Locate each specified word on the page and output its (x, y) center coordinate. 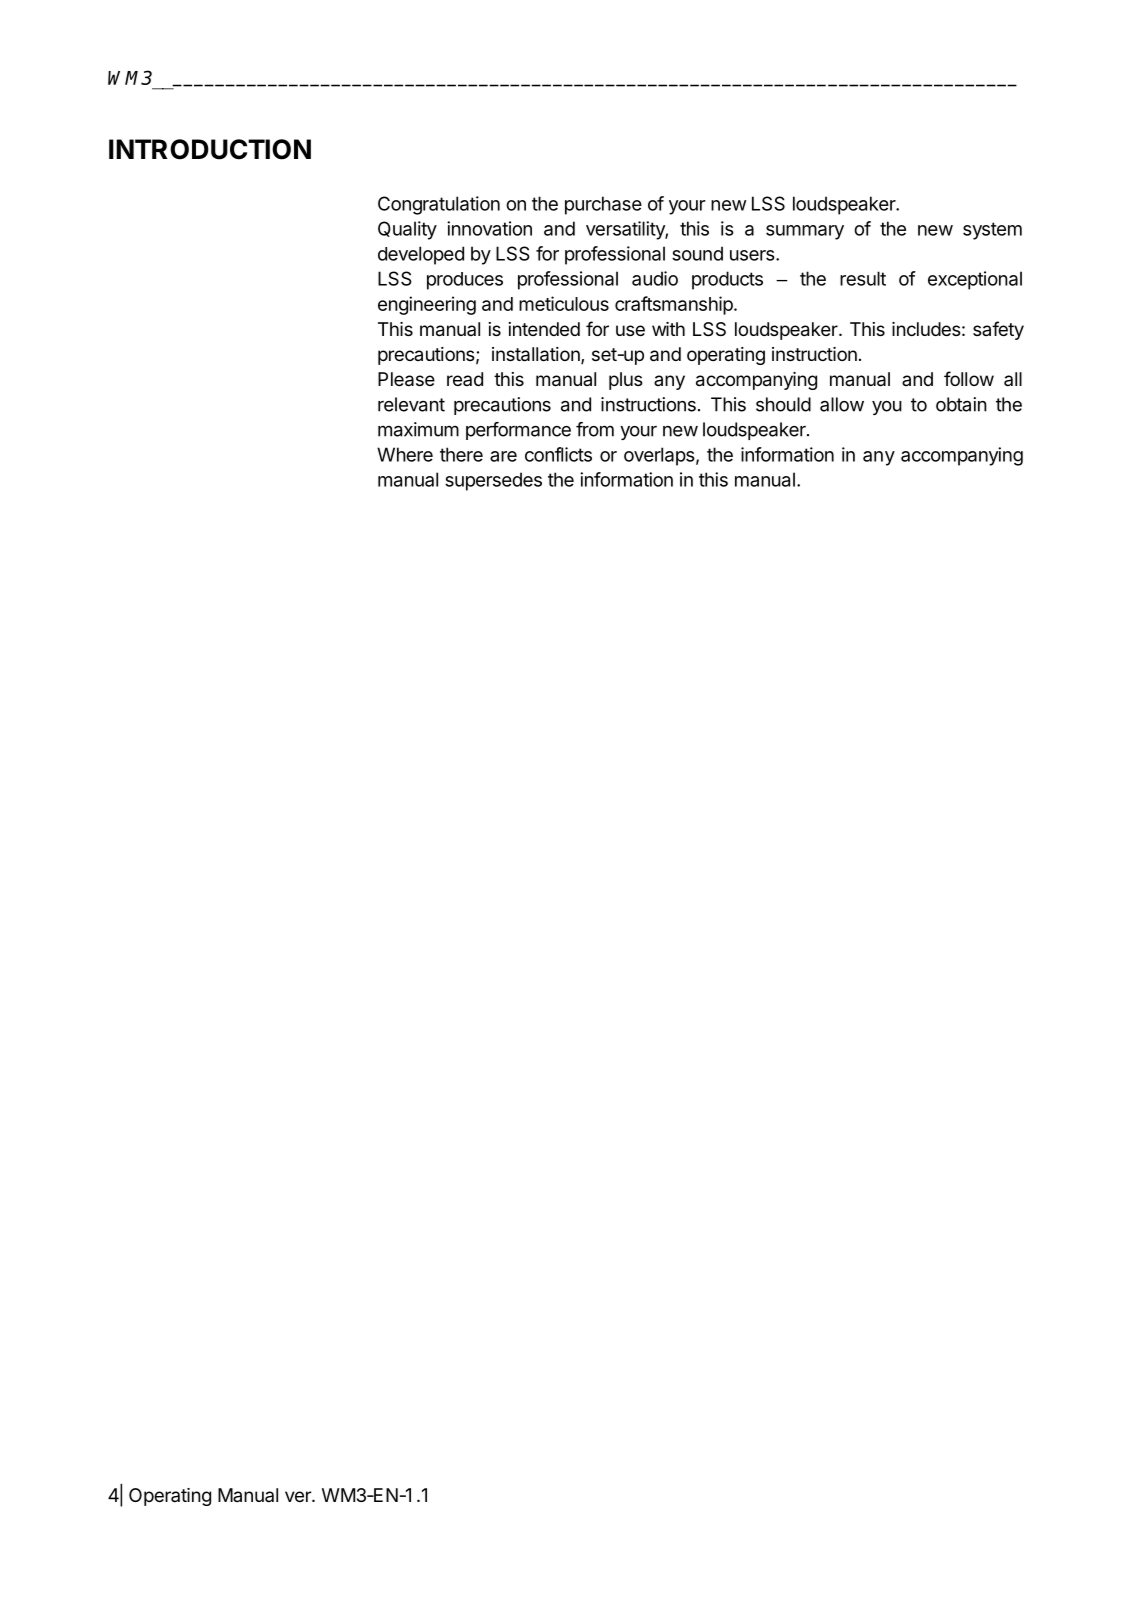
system (992, 231)
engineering (427, 305)
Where (405, 454)
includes (926, 329)
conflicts (558, 454)
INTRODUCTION (210, 149)
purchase (603, 205)
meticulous (564, 303)
